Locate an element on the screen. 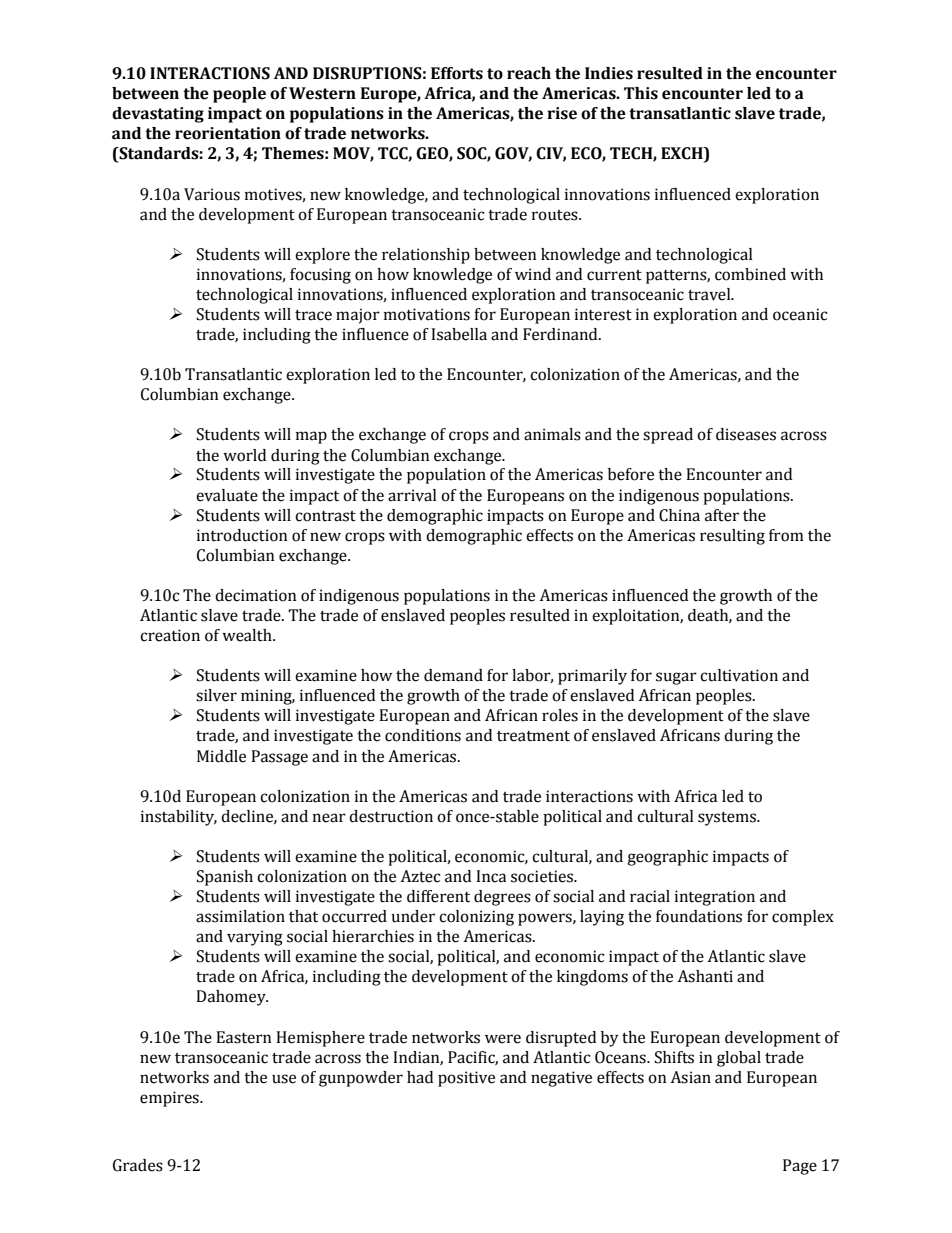 The image size is (952, 1233). Efforts is located at coordinates (457, 73).
